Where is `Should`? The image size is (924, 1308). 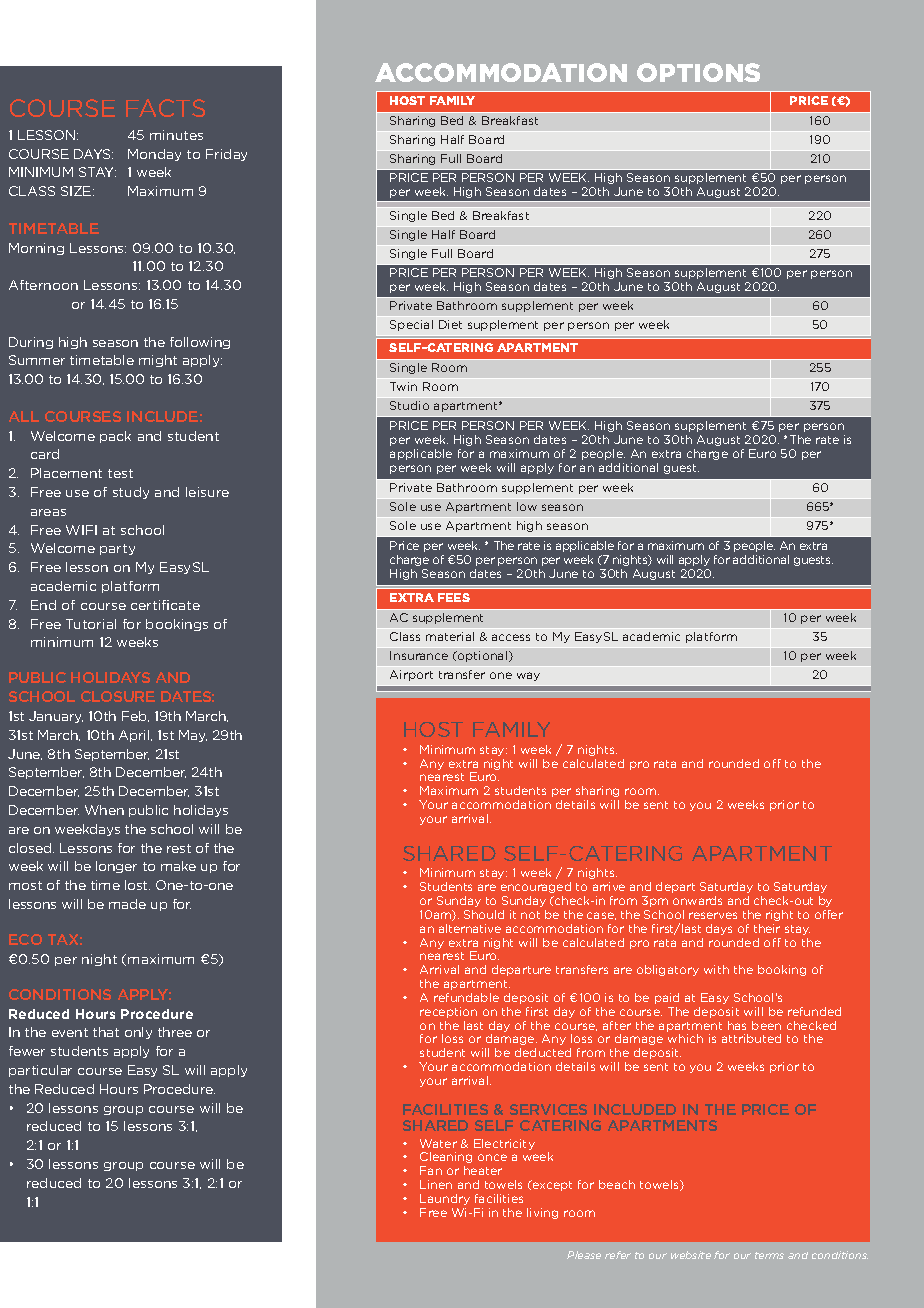 Should is located at coordinates (484, 914).
